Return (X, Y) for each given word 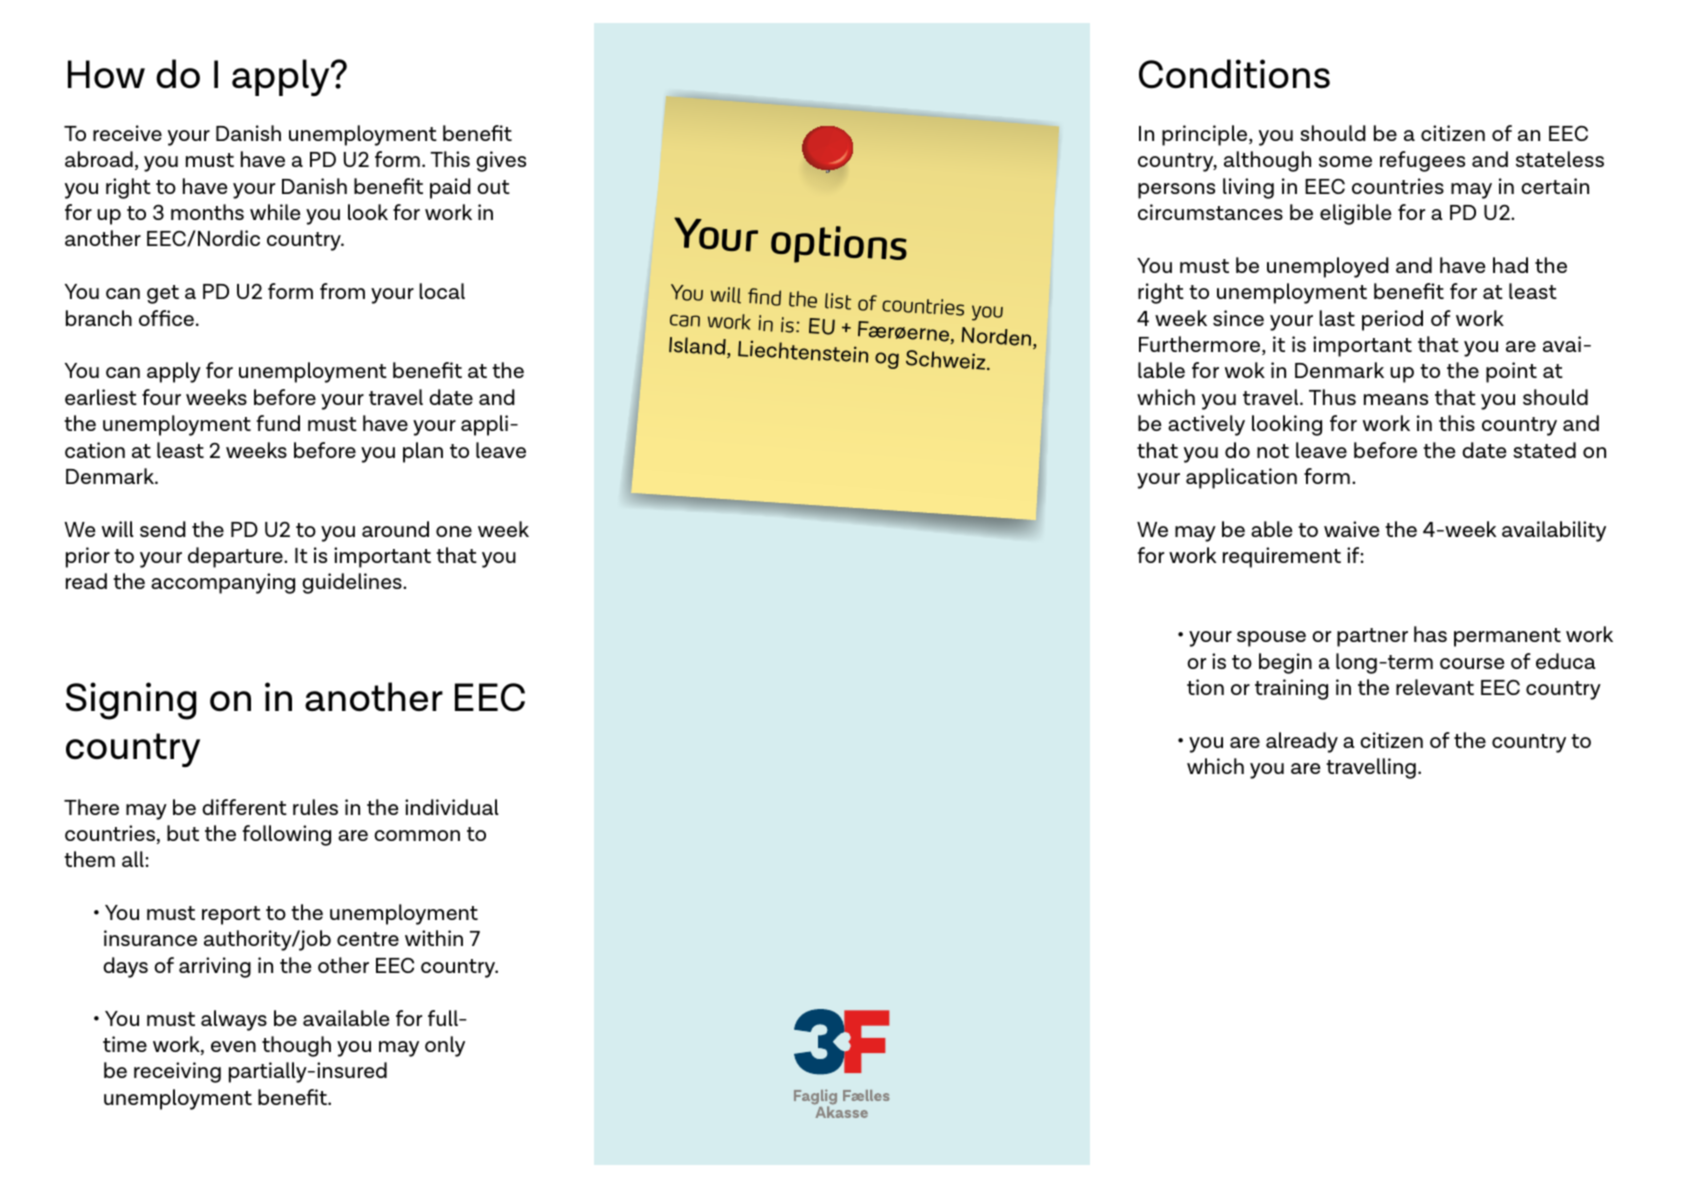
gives (501, 161)
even (233, 1046)
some (1345, 161)
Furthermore (1201, 345)
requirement (1282, 557)
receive (127, 133)
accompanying (223, 583)
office (166, 318)
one (454, 531)
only (445, 1046)
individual (452, 807)
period (1392, 320)
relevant (1435, 687)
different (244, 807)
